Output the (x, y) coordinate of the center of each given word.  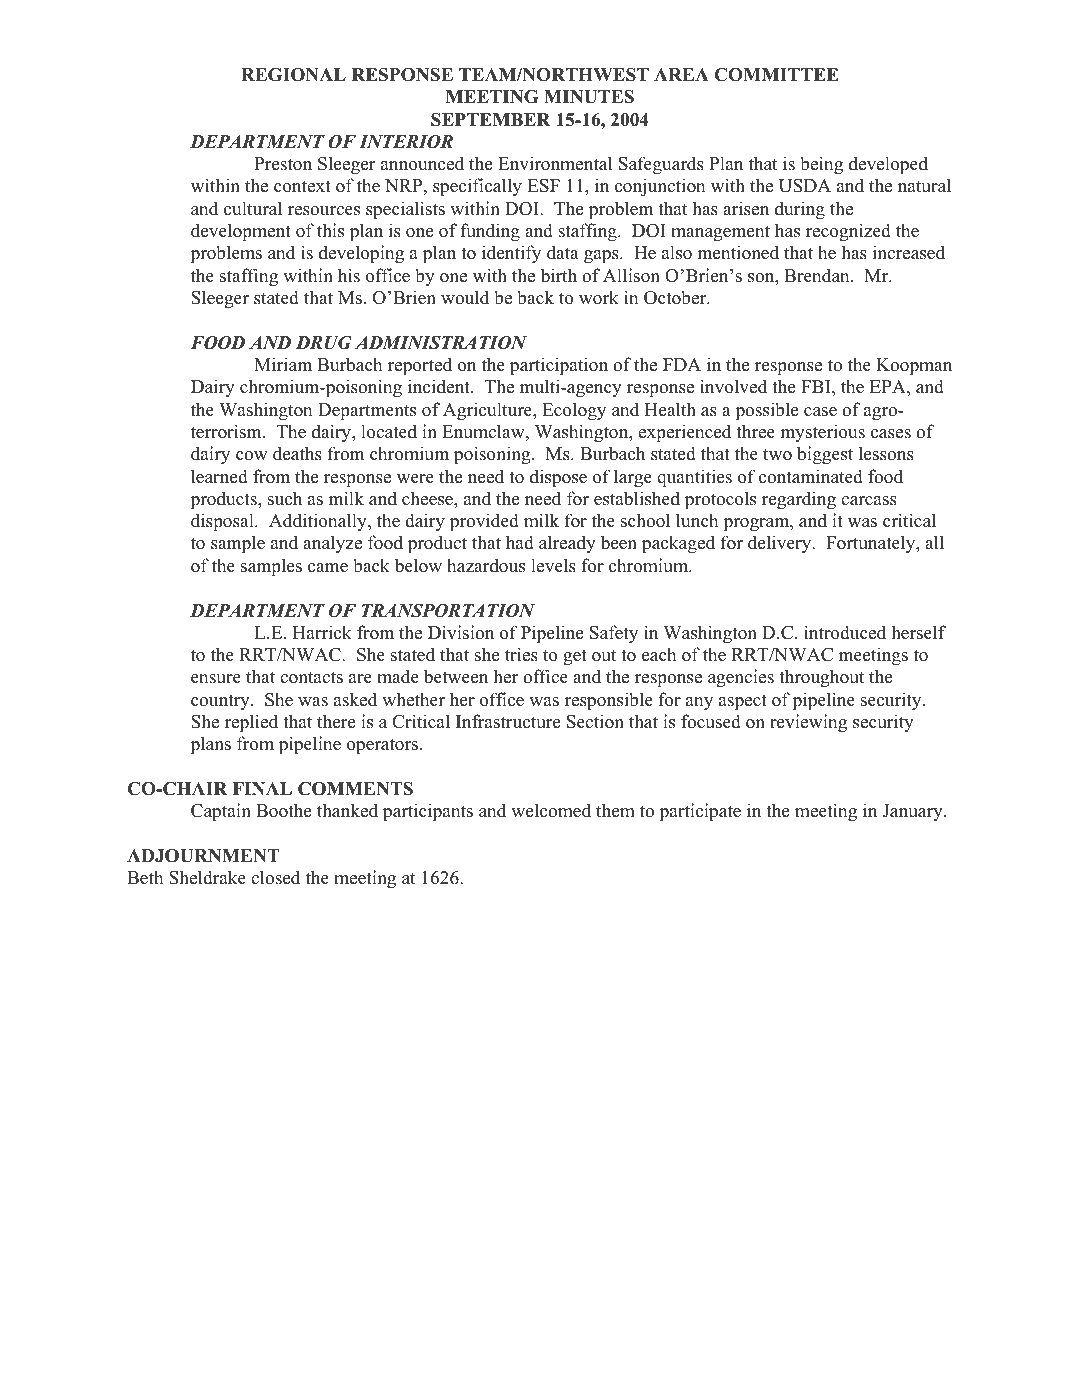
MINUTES (589, 97)
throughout (821, 678)
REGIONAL (293, 75)
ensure (216, 679)
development (241, 232)
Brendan (818, 275)
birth (558, 275)
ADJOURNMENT (203, 856)
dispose (558, 478)
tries (521, 654)
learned (219, 476)
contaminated (811, 476)
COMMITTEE (777, 75)
